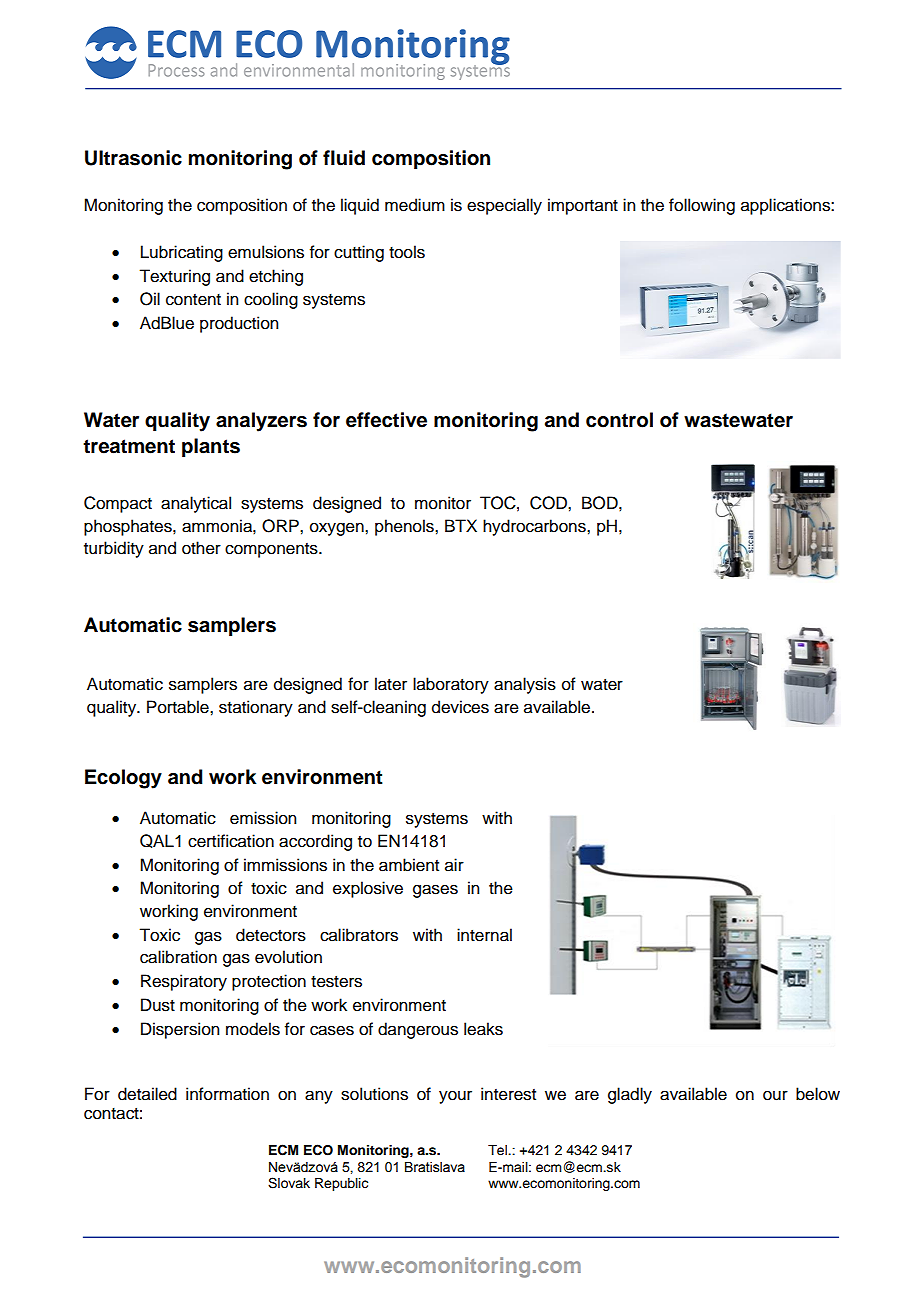 The image size is (924, 1308). What do you see at coordinates (619, 420) in the page?
I see `control` at bounding box center [619, 420].
